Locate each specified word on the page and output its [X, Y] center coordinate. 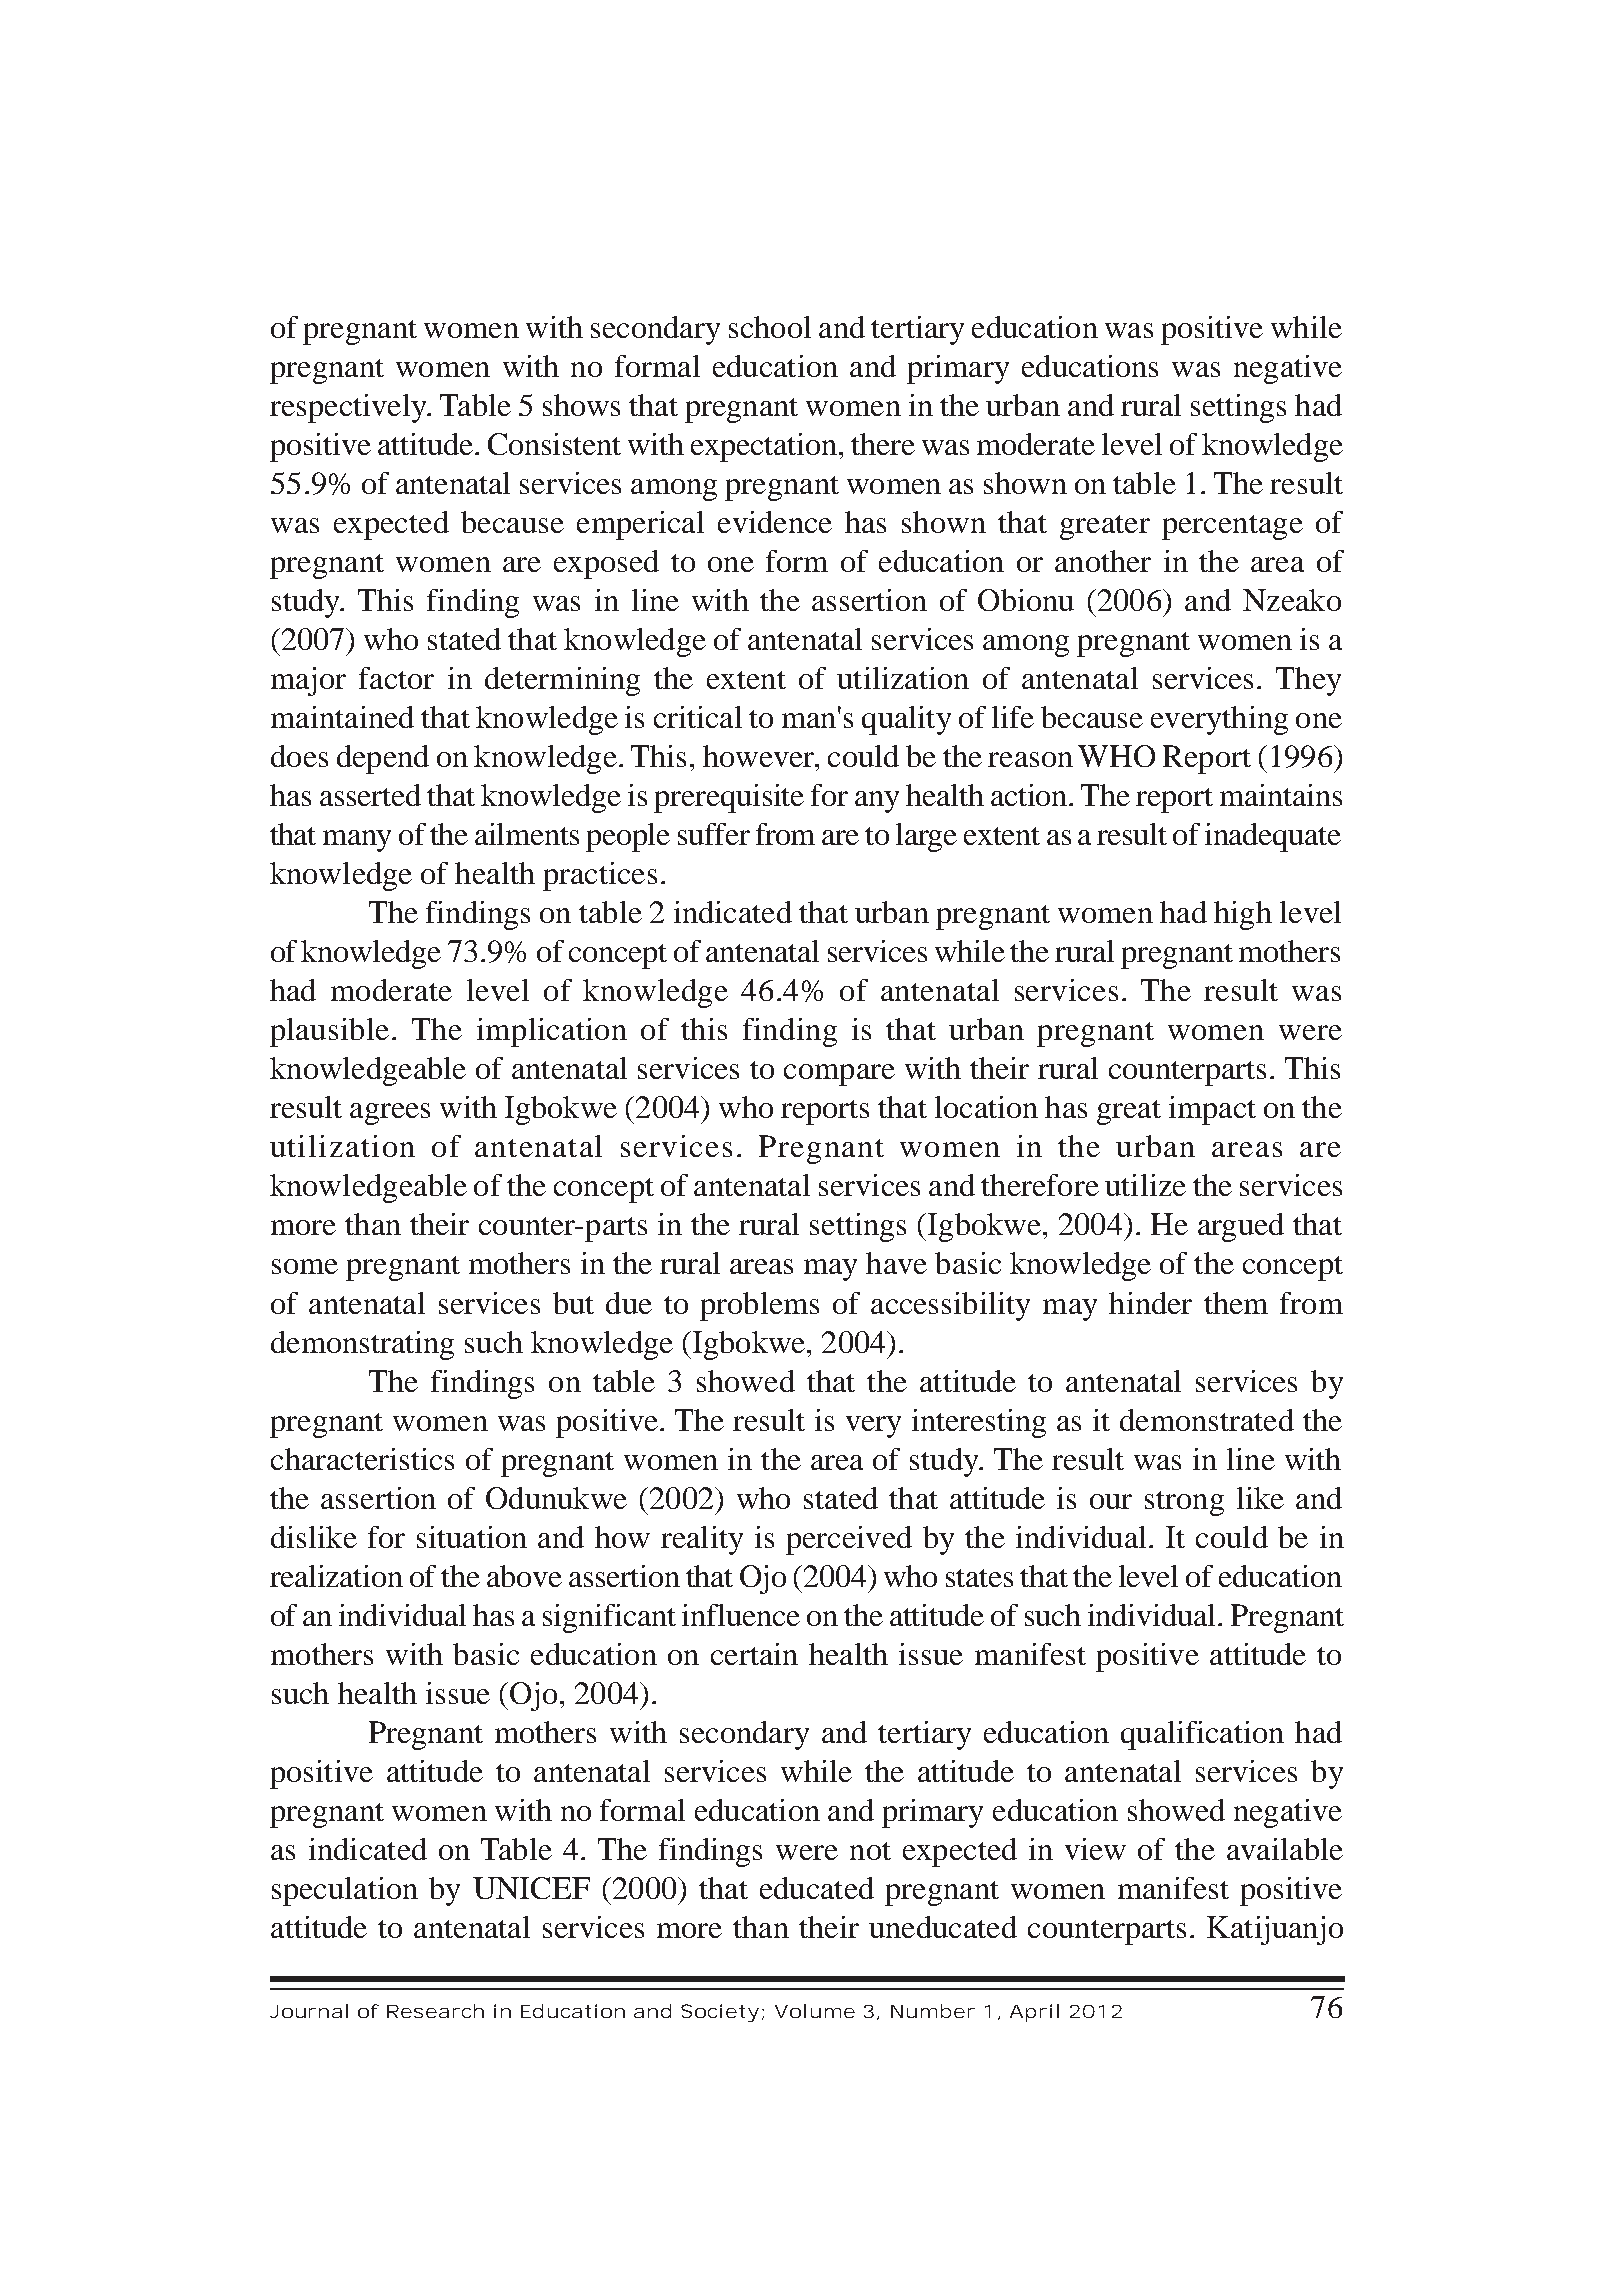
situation [472, 1537]
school [770, 327]
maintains [1281, 795]
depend [383, 759]
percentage [1232, 527]
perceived [849, 1540]
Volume [815, 2011]
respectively [349, 408]
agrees [390, 1114]
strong [1184, 1503]
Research [435, 2011]
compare [839, 1075]
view [1095, 1849]
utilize [1145, 1185]
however [760, 756]
